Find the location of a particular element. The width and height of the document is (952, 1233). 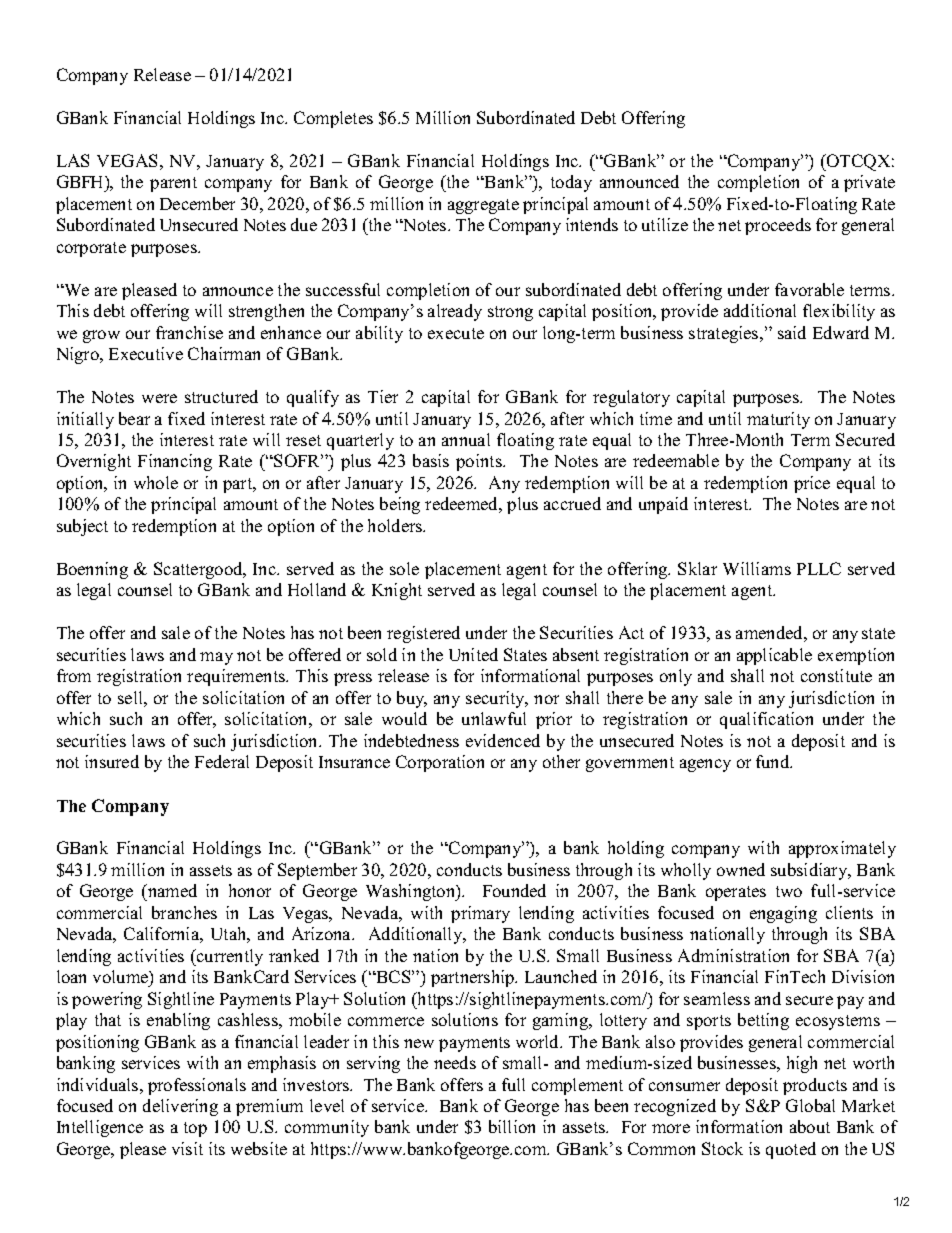

private is located at coordinates (869, 183).
